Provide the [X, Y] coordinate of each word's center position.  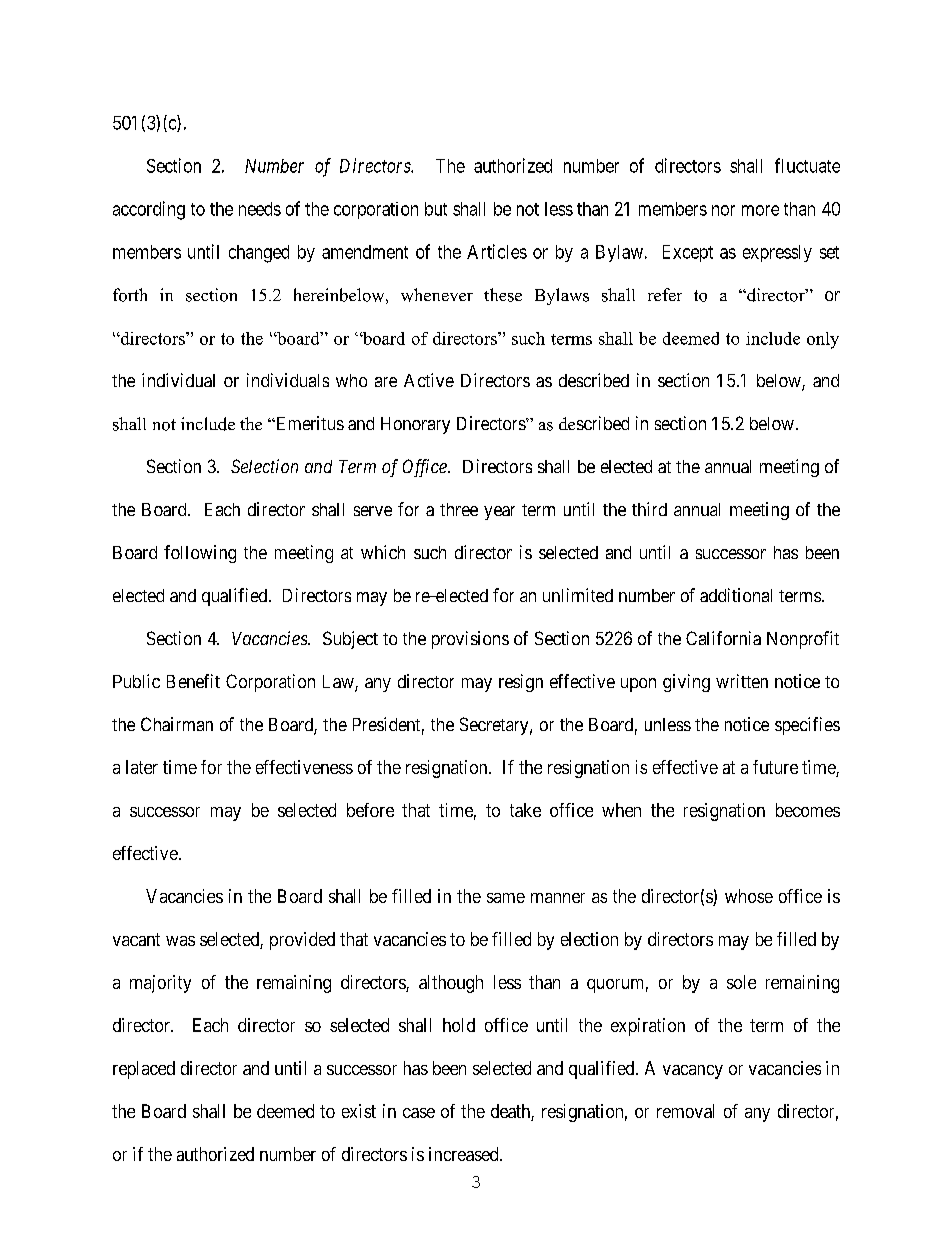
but [436, 209]
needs [260, 209]
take [525, 810]
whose [749, 896]
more [760, 210]
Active [429, 380]
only [823, 340]
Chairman [177, 724]
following [200, 554]
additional [736, 595]
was [180, 941]
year [499, 513]
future [775, 767]
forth [130, 295]
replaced [144, 1070]
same [506, 898]
